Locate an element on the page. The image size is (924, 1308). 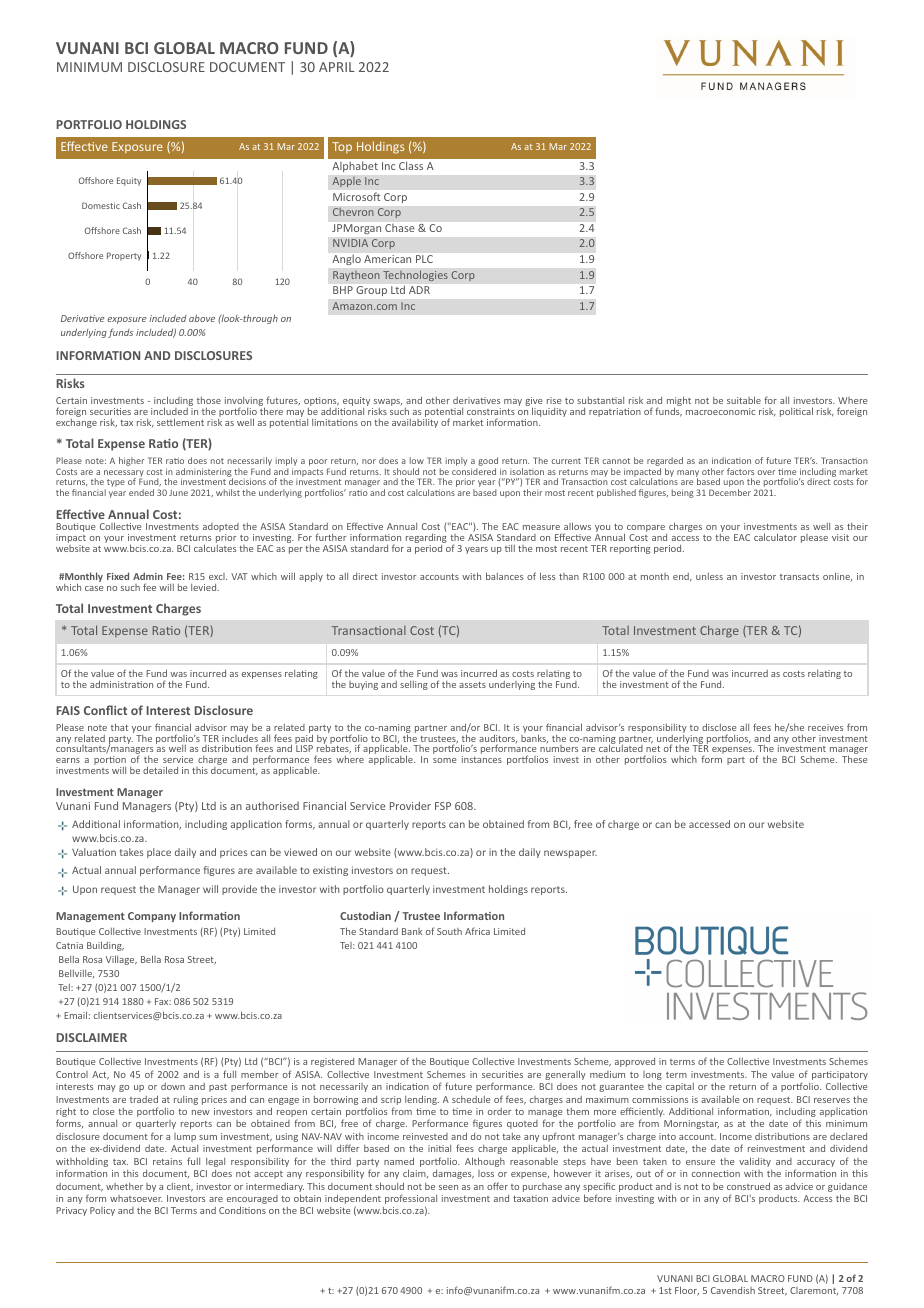
capital is located at coordinates (680, 1087).
